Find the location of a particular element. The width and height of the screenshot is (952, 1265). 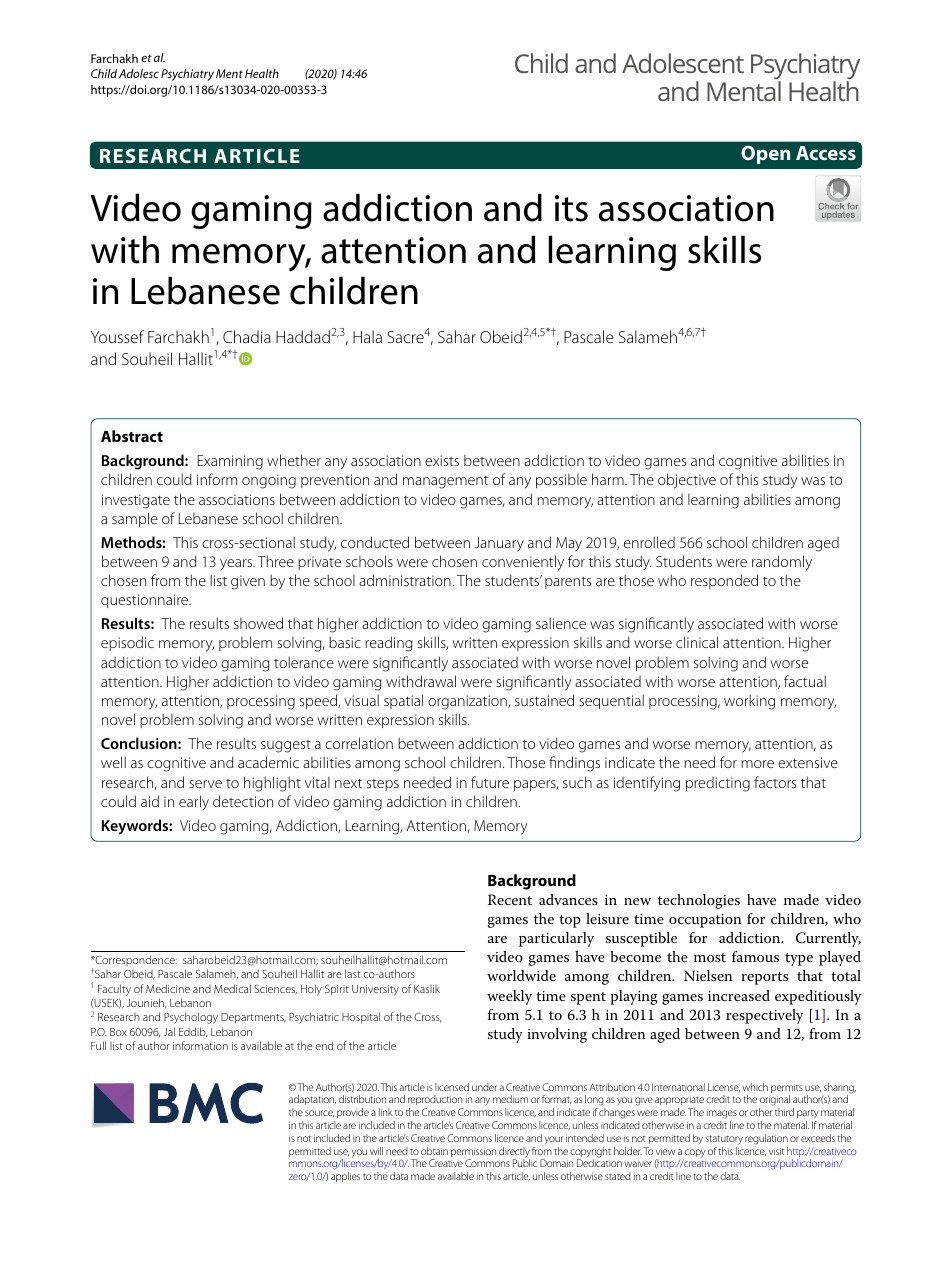

Recent is located at coordinates (510, 899).
